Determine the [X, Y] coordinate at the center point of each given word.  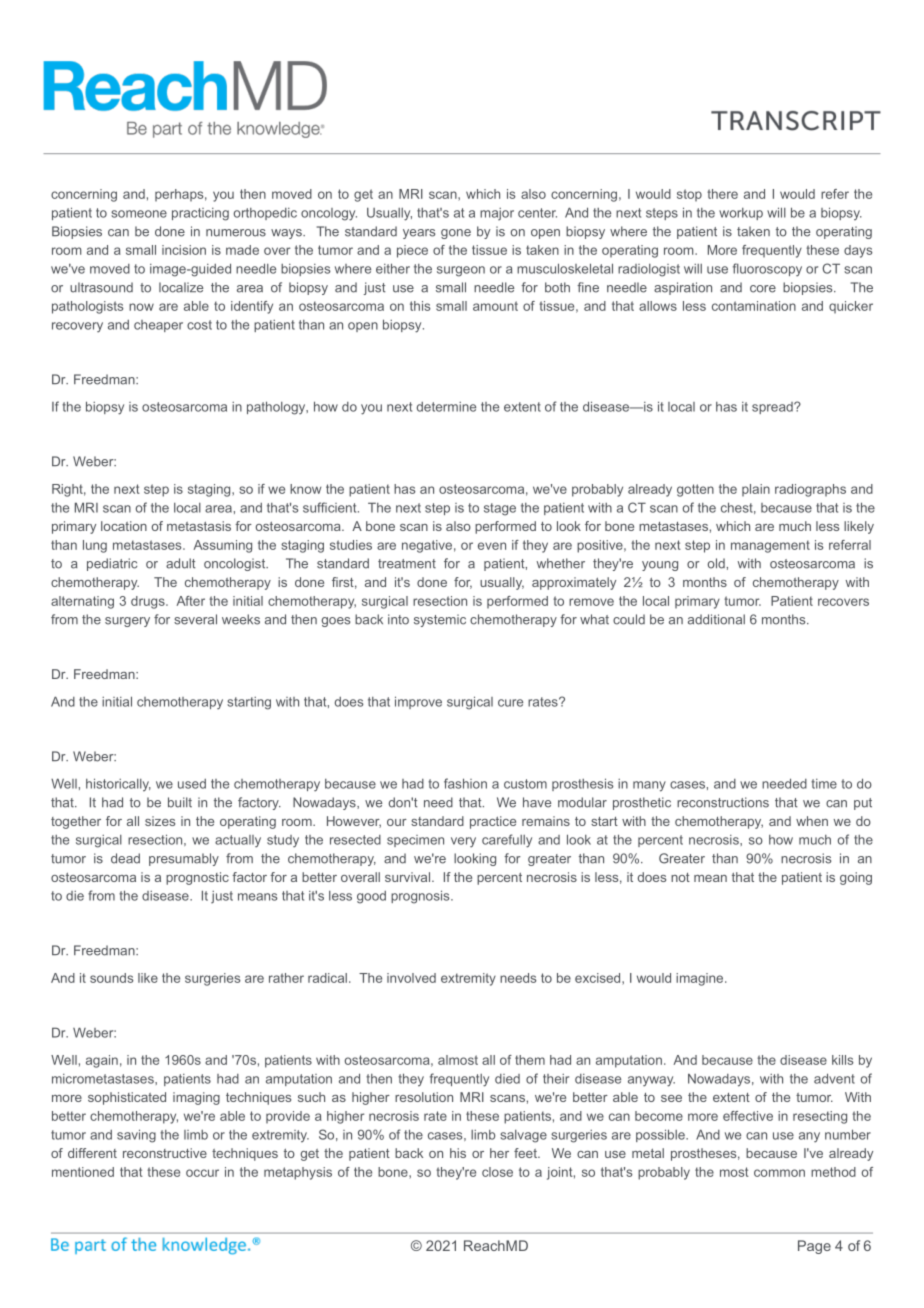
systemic [440, 620]
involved [411, 978]
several [195, 619]
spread [773, 408]
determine [446, 407]
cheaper [158, 326]
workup [741, 214]
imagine [701, 979]
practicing [200, 214]
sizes [160, 821]
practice [493, 822]
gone [456, 234]
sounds [111, 978]
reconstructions [723, 802]
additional [716, 619]
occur [202, 1173]
